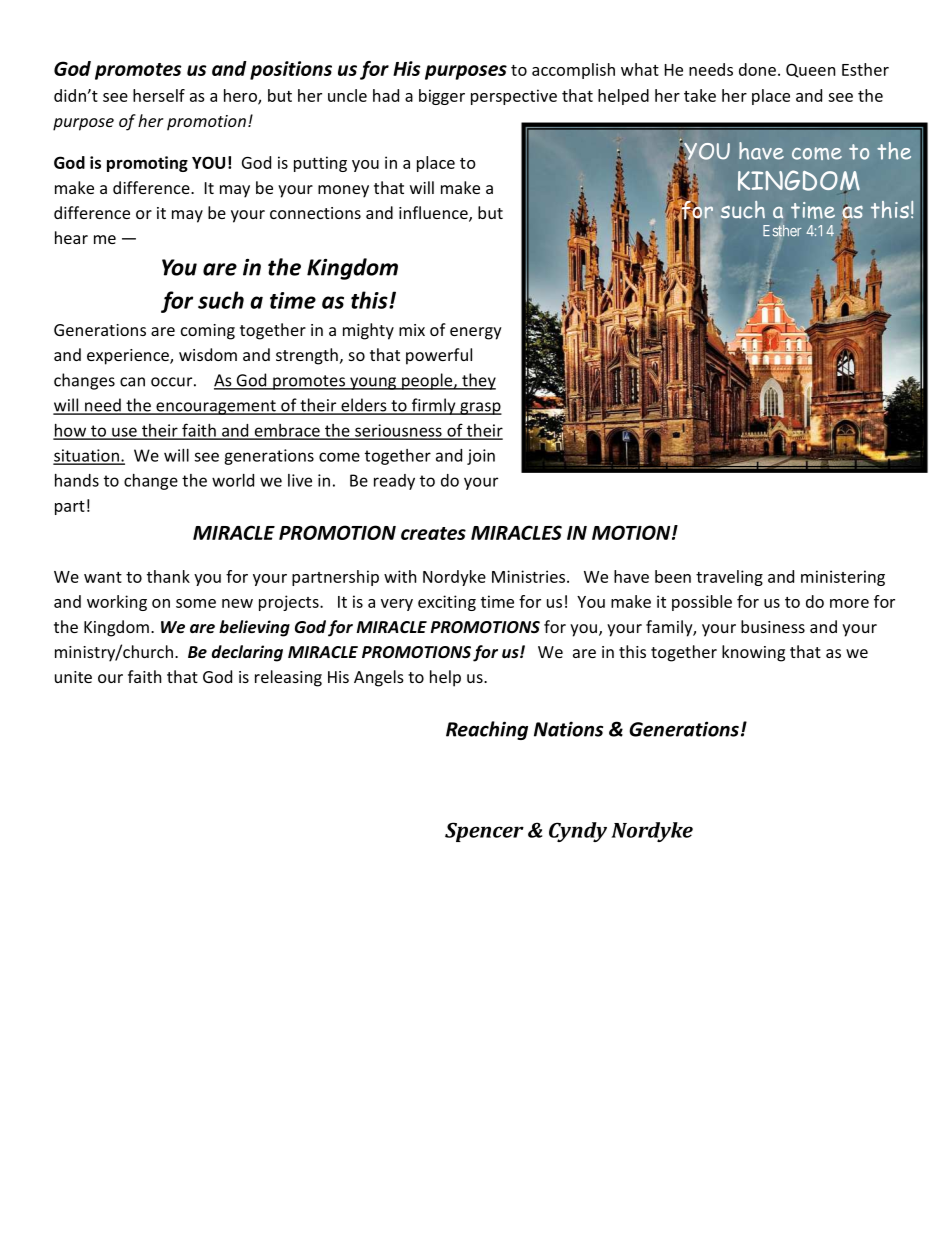  What do you see at coordinates (434, 214) in the screenshot?
I see `influence` at bounding box center [434, 214].
